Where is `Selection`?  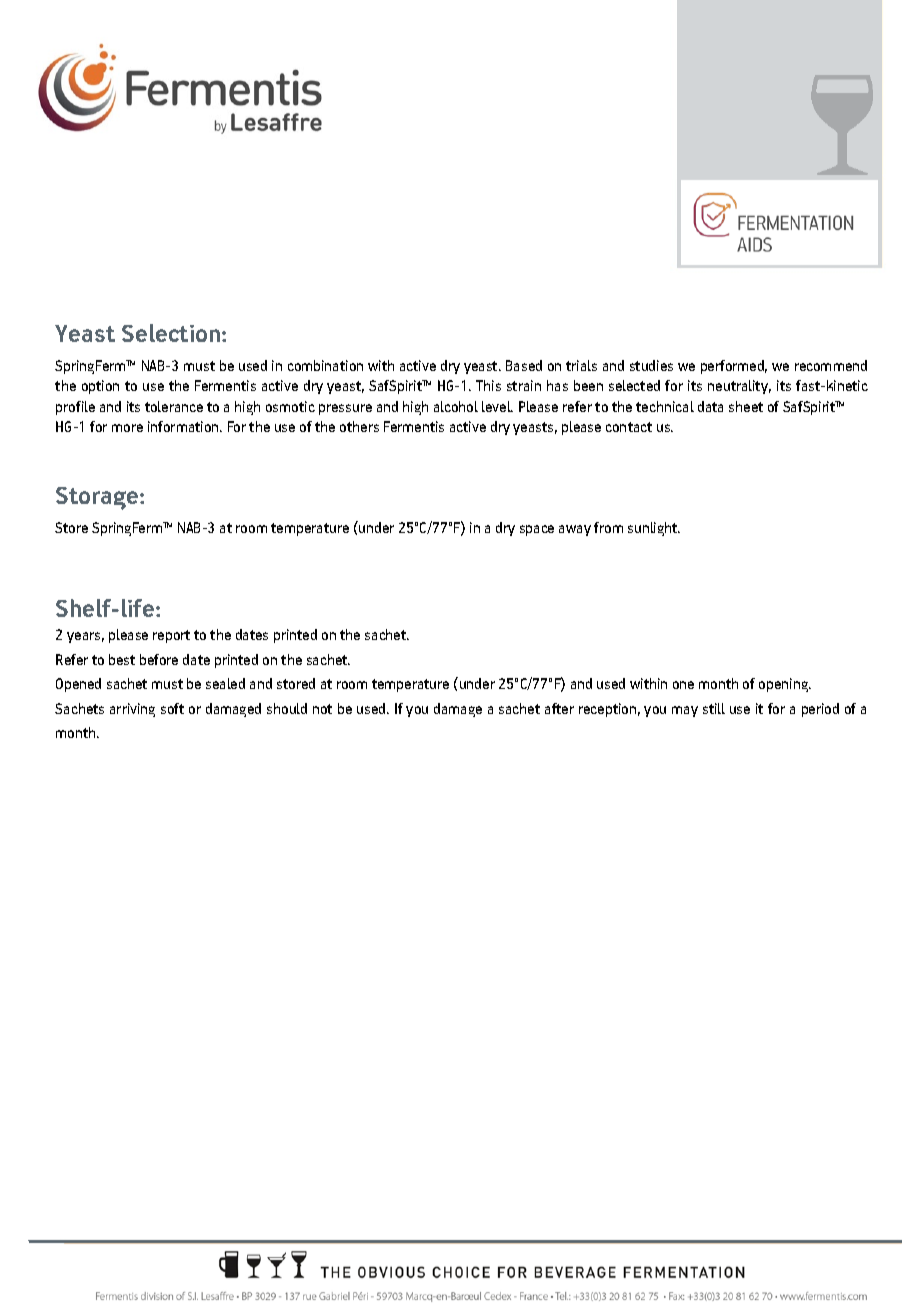 Selection is located at coordinates (172, 333).
